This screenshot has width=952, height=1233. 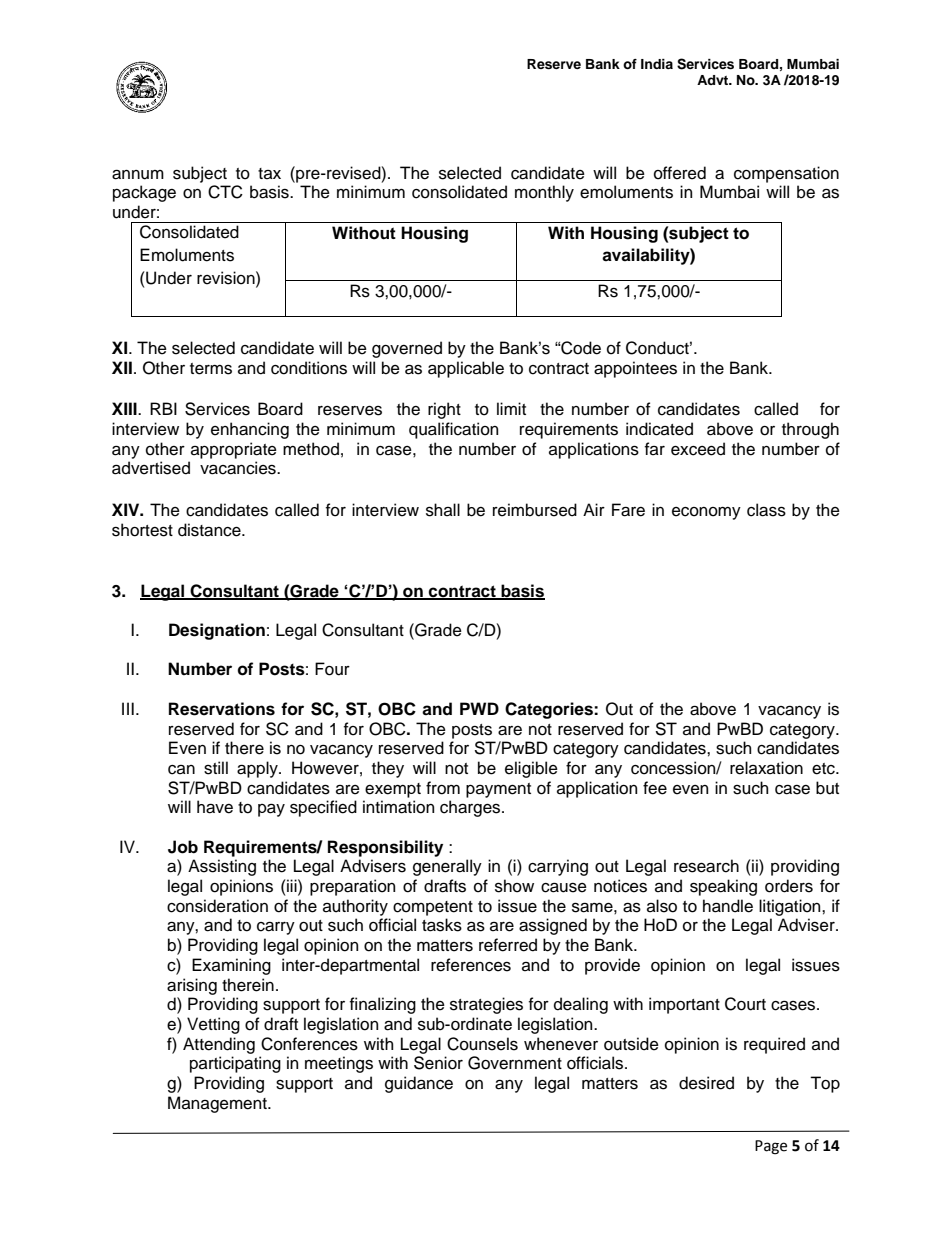 What do you see at coordinates (466, 369) in the screenshot?
I see `applicable` at bounding box center [466, 369].
